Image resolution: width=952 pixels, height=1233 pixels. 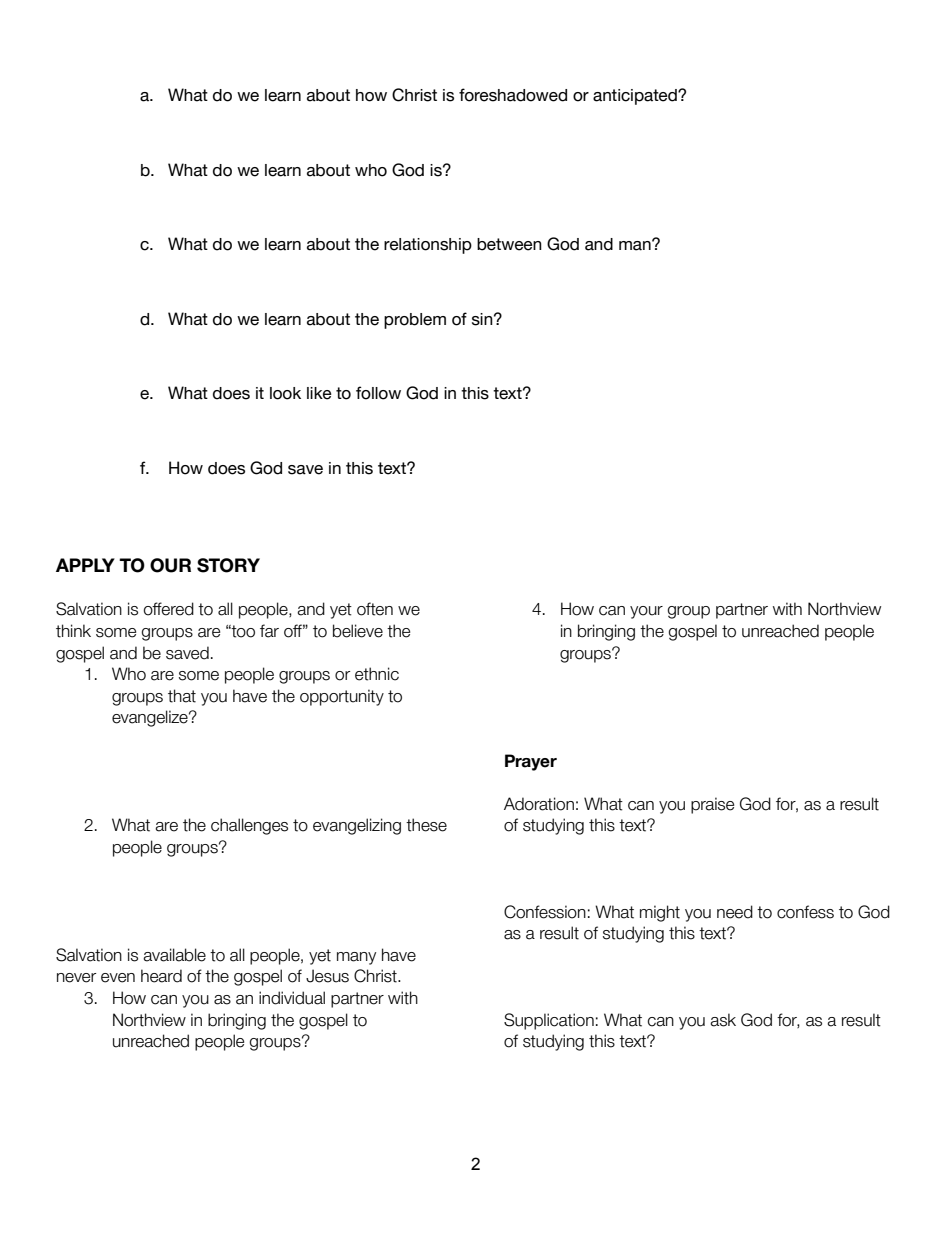 What do you see at coordinates (428, 246) in the document?
I see `relationship` at bounding box center [428, 246].
